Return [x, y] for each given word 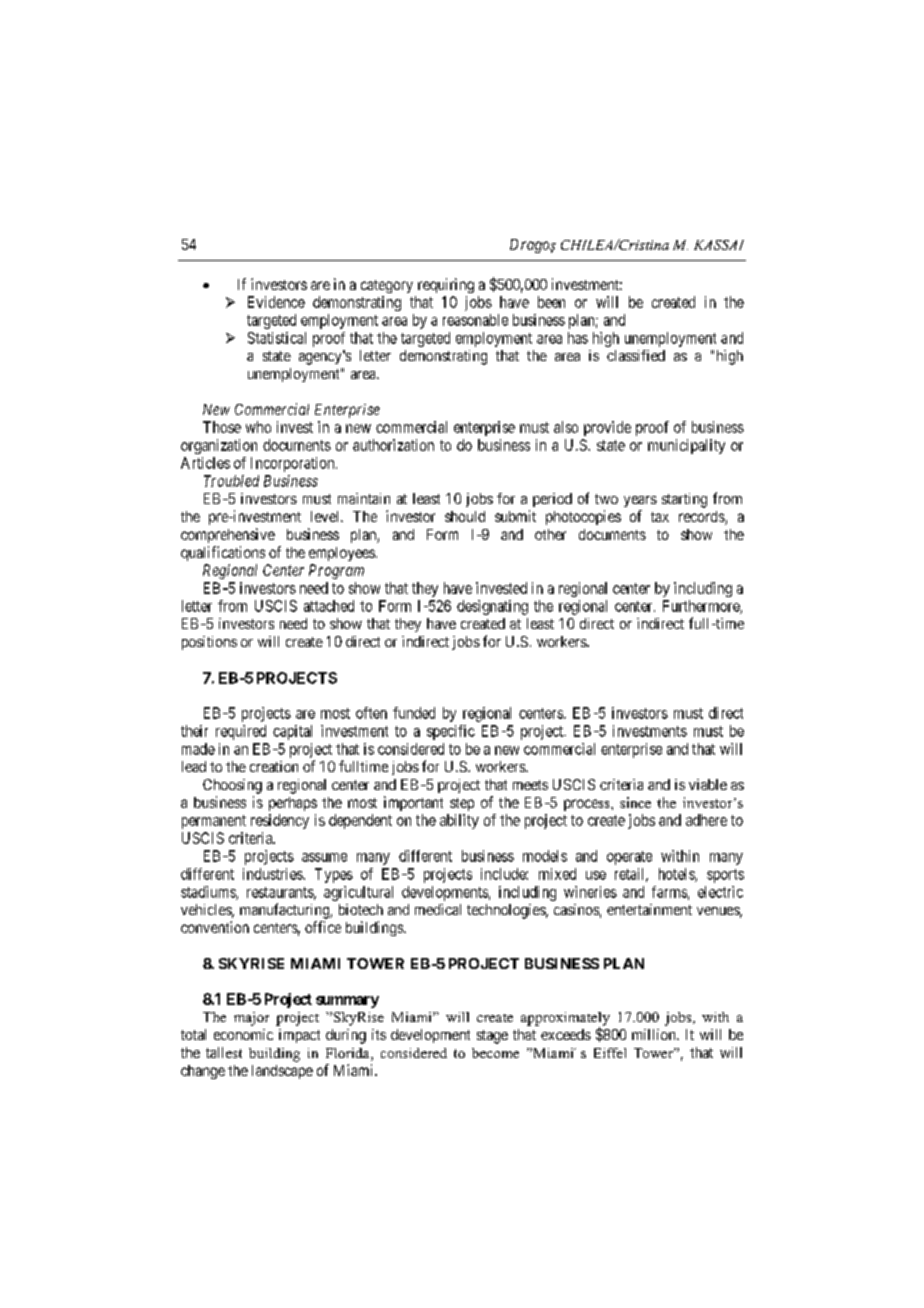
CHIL [579, 245]
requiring [446, 285]
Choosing [232, 786]
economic [243, 1034]
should [465, 516]
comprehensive [228, 535]
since [635, 802]
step [462, 804]
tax [660, 517]
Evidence [276, 302]
